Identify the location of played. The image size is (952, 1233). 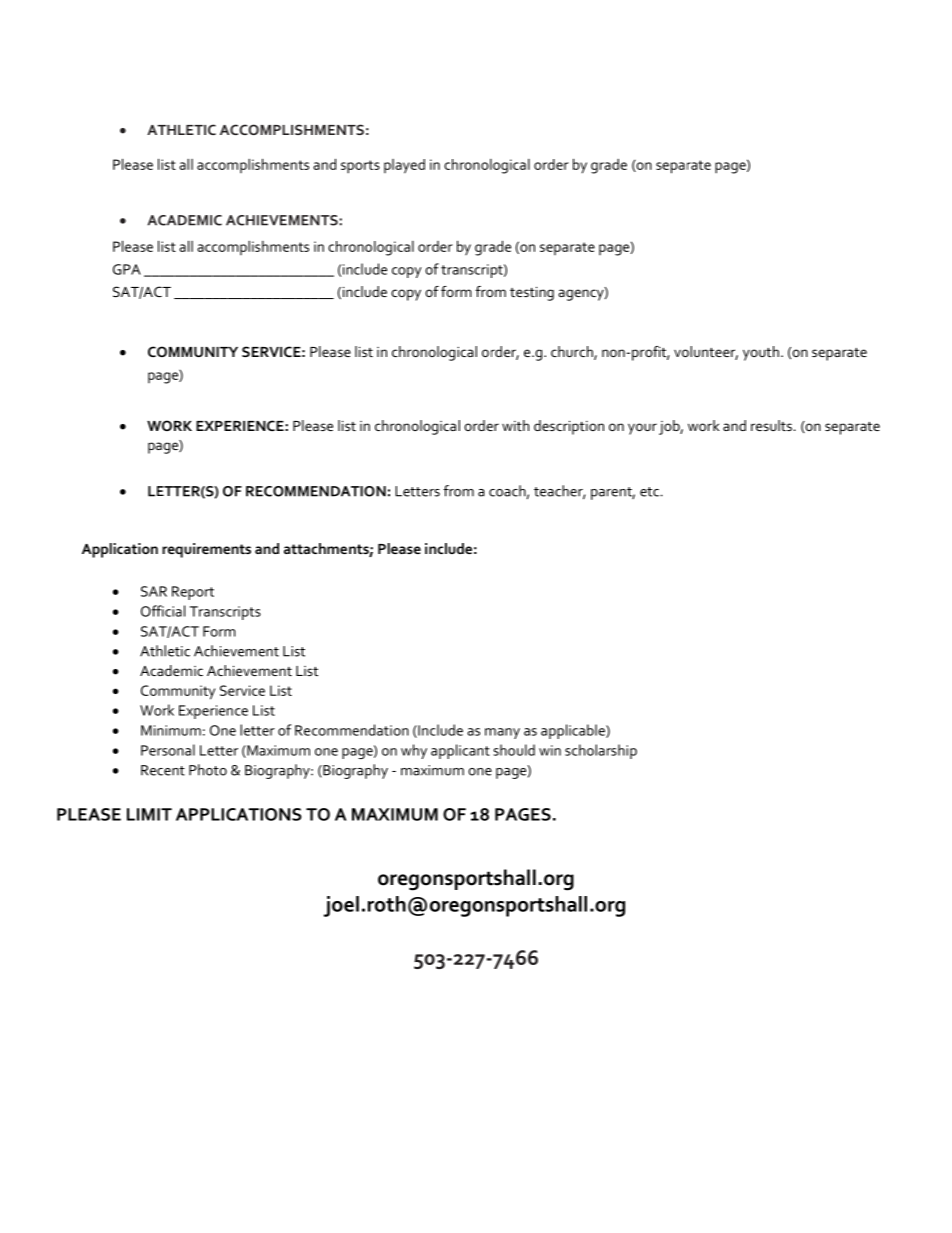
(404, 166).
